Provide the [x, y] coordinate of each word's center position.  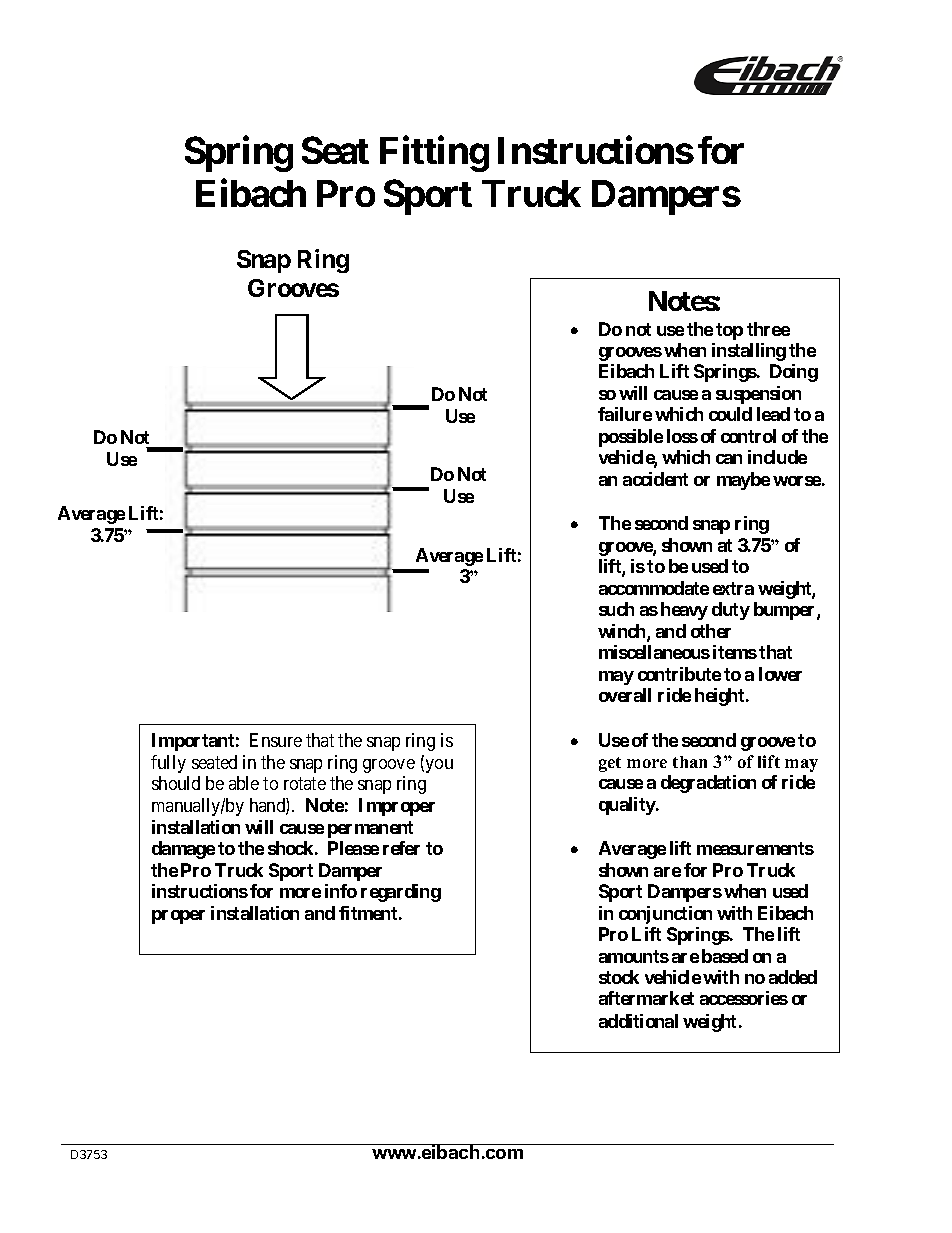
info [341, 891]
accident [655, 479]
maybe [743, 481]
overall [625, 695]
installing [749, 352]
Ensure [276, 740]
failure [625, 414]
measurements [755, 848]
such [616, 609]
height [721, 697]
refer [401, 848]
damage [183, 850]
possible [631, 438]
